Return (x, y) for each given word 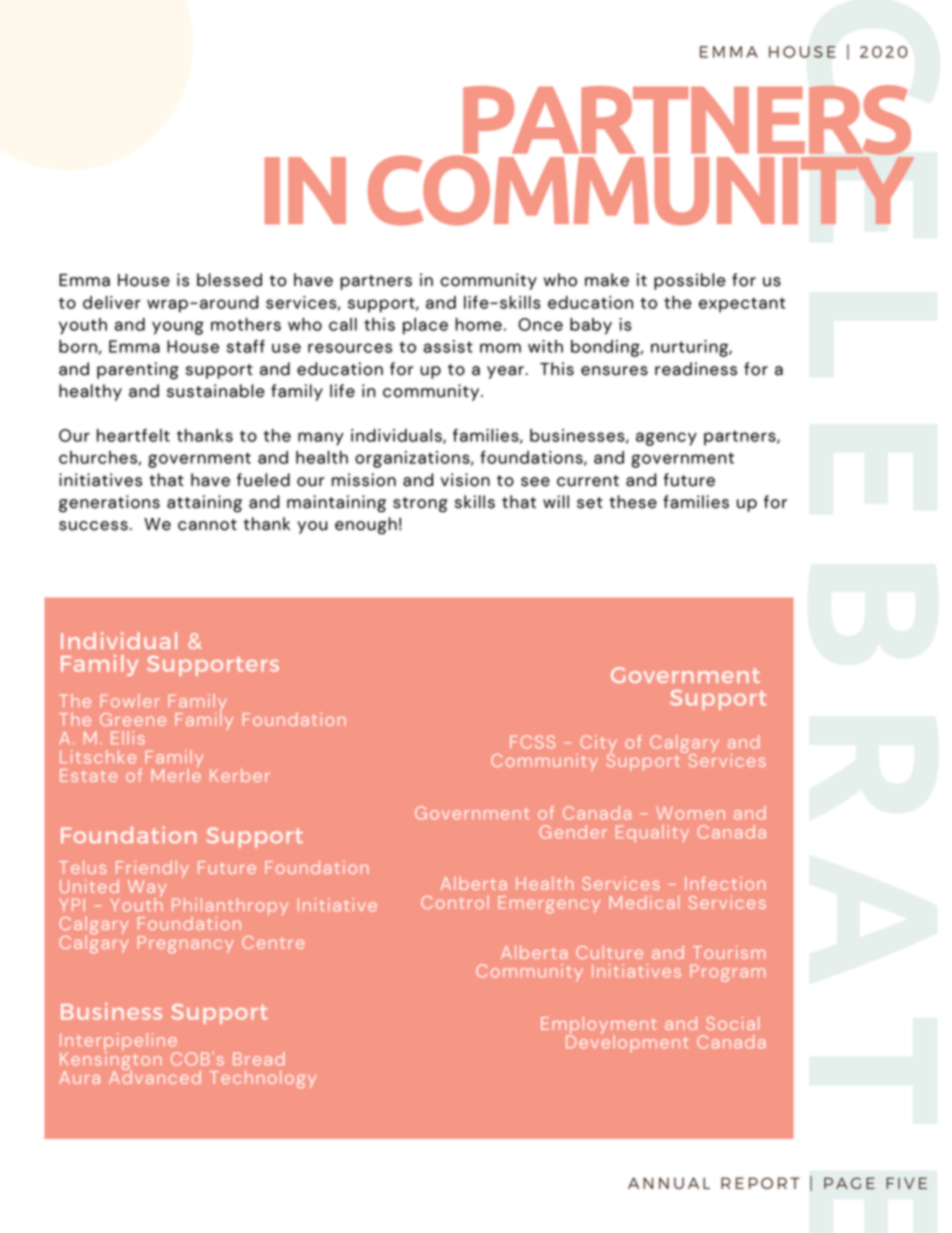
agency (666, 439)
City (598, 745)
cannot (207, 525)
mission (364, 480)
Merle (176, 774)
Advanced (155, 1076)
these (633, 502)
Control (455, 902)
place (425, 326)
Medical (644, 902)
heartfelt (133, 435)
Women (690, 813)
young (178, 328)
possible (690, 281)
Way (147, 889)
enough (366, 526)
